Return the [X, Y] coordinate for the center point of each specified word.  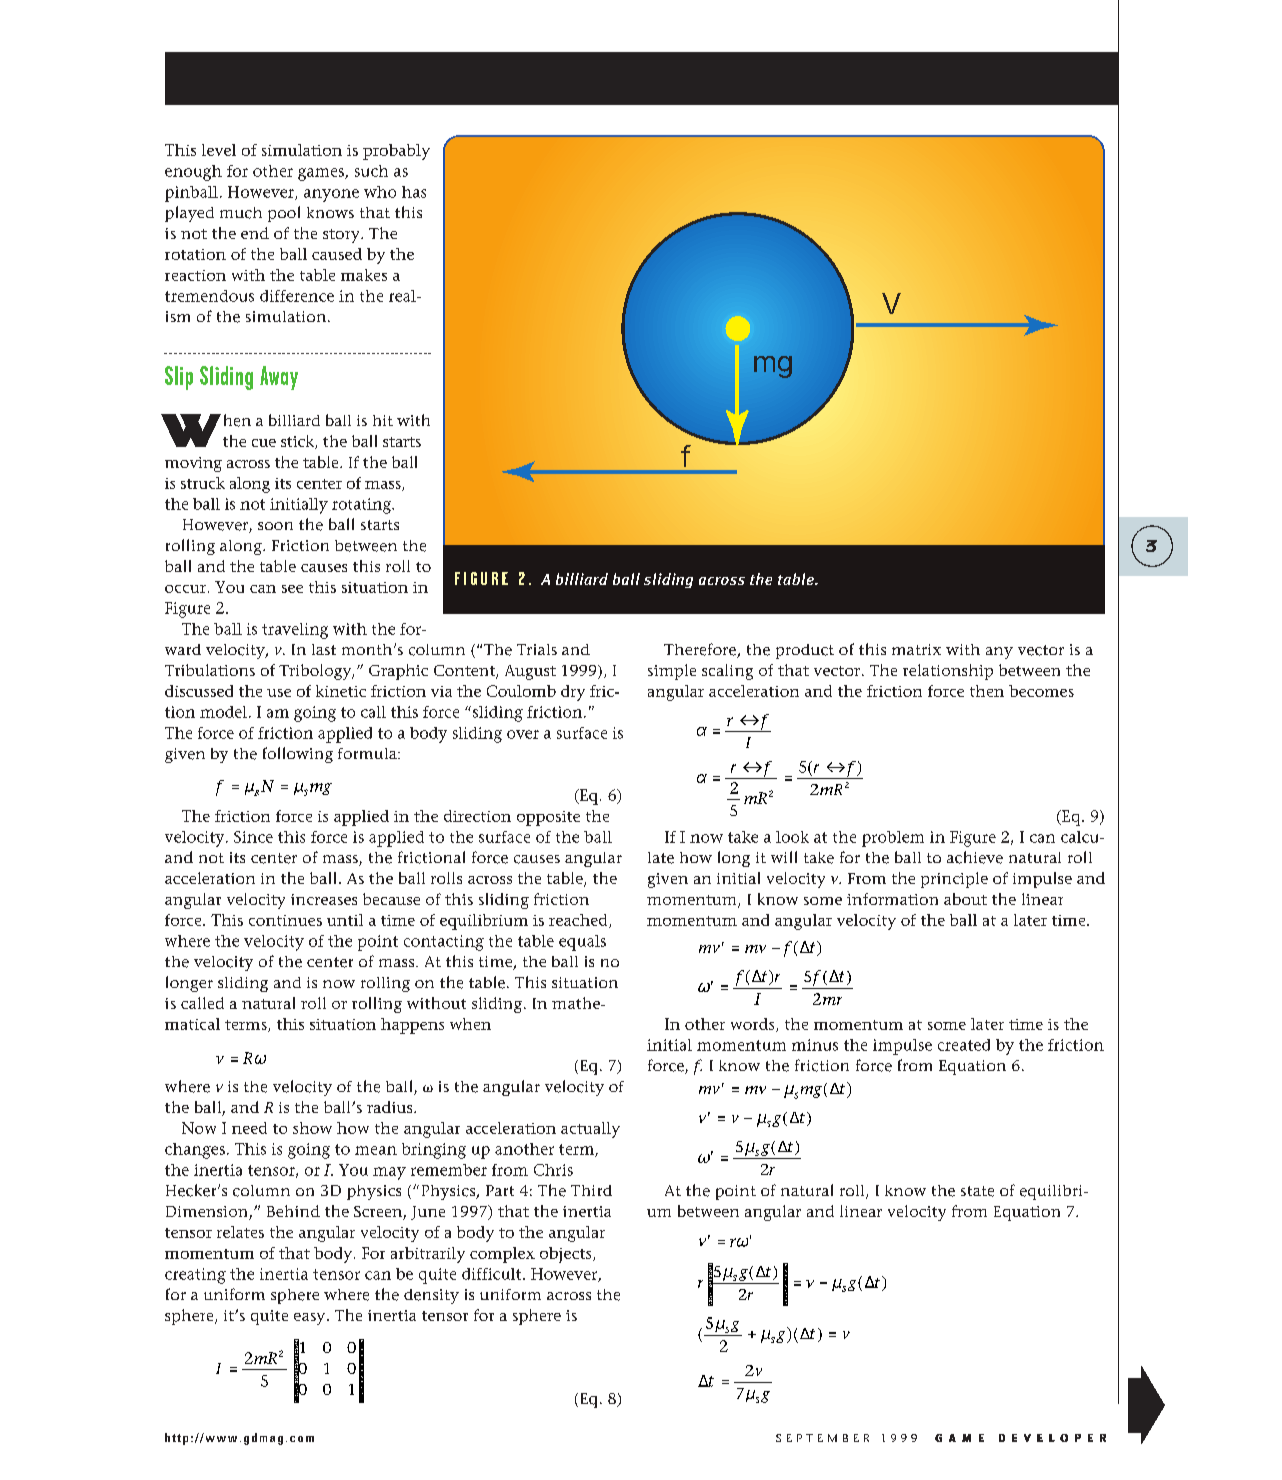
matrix [916, 649]
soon [275, 526]
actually [590, 1130]
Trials [537, 649]
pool [284, 214]
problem [893, 839]
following [298, 755]
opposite [548, 818]
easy [311, 1319]
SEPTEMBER [822, 1438]
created [964, 1045]
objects [567, 1255]
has [414, 192]
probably [396, 152]
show [312, 1128]
